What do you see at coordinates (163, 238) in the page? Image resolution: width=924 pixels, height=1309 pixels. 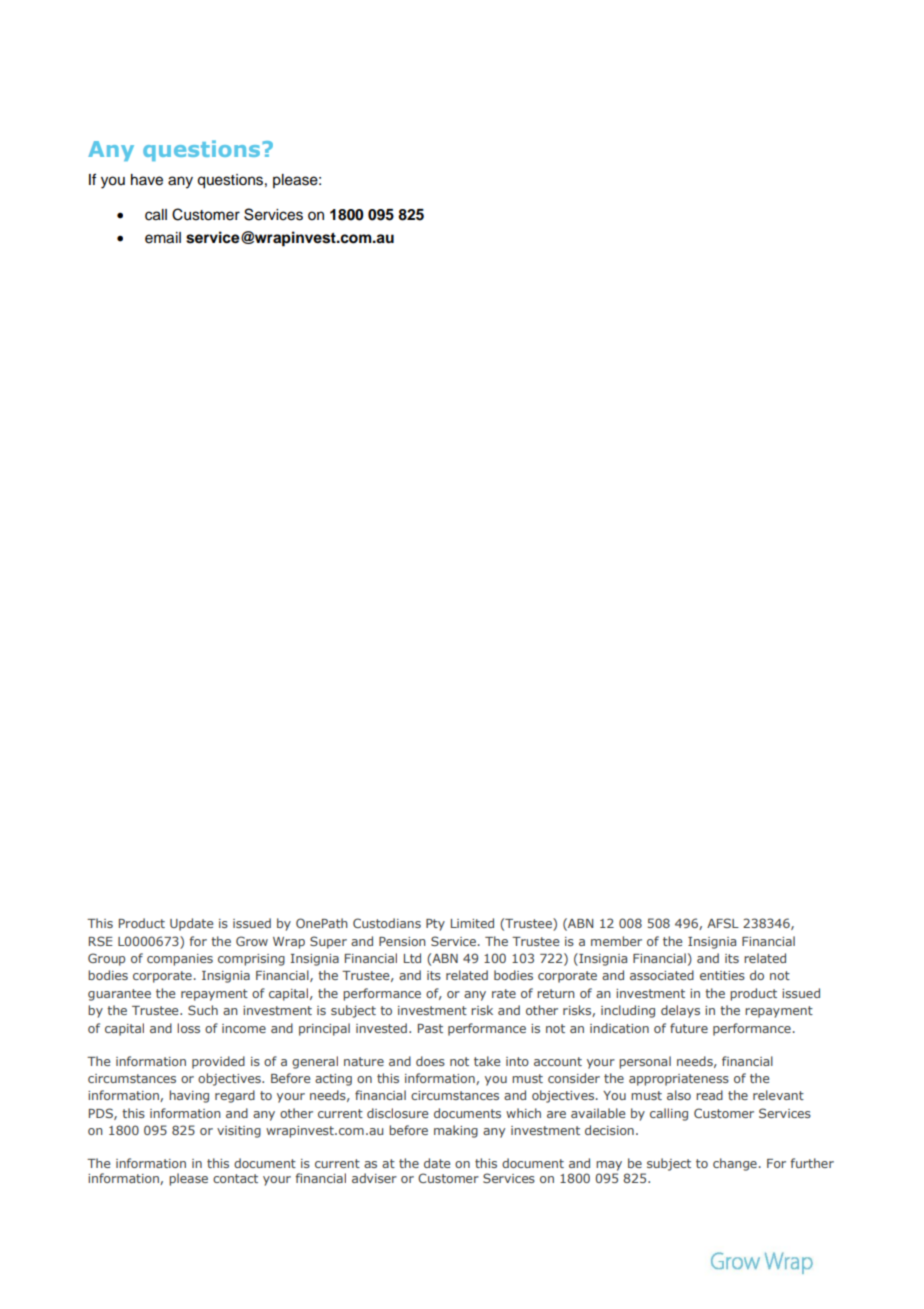 I see `email` at bounding box center [163, 238].
